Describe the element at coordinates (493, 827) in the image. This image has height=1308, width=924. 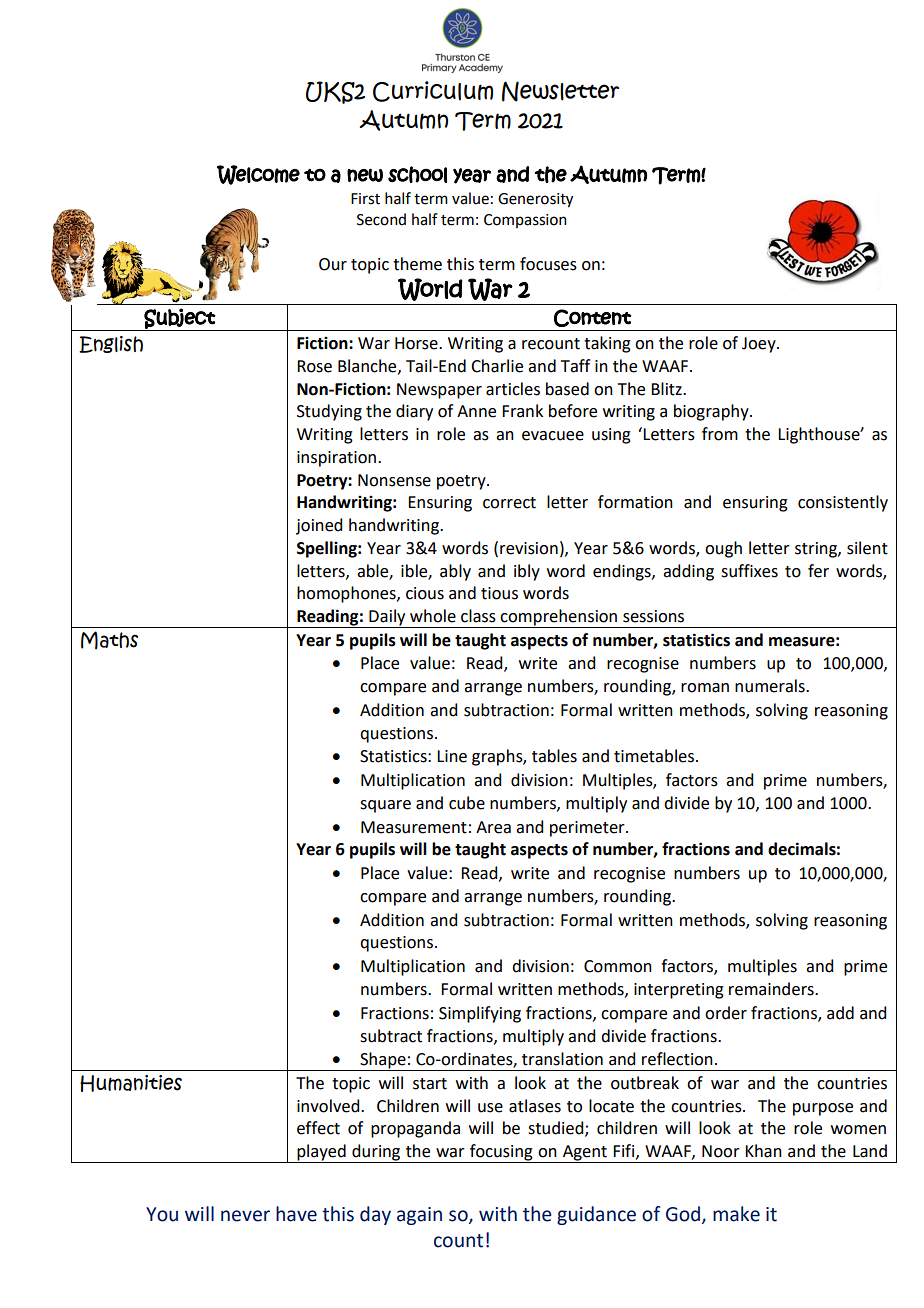
I see `Area` at that location.
